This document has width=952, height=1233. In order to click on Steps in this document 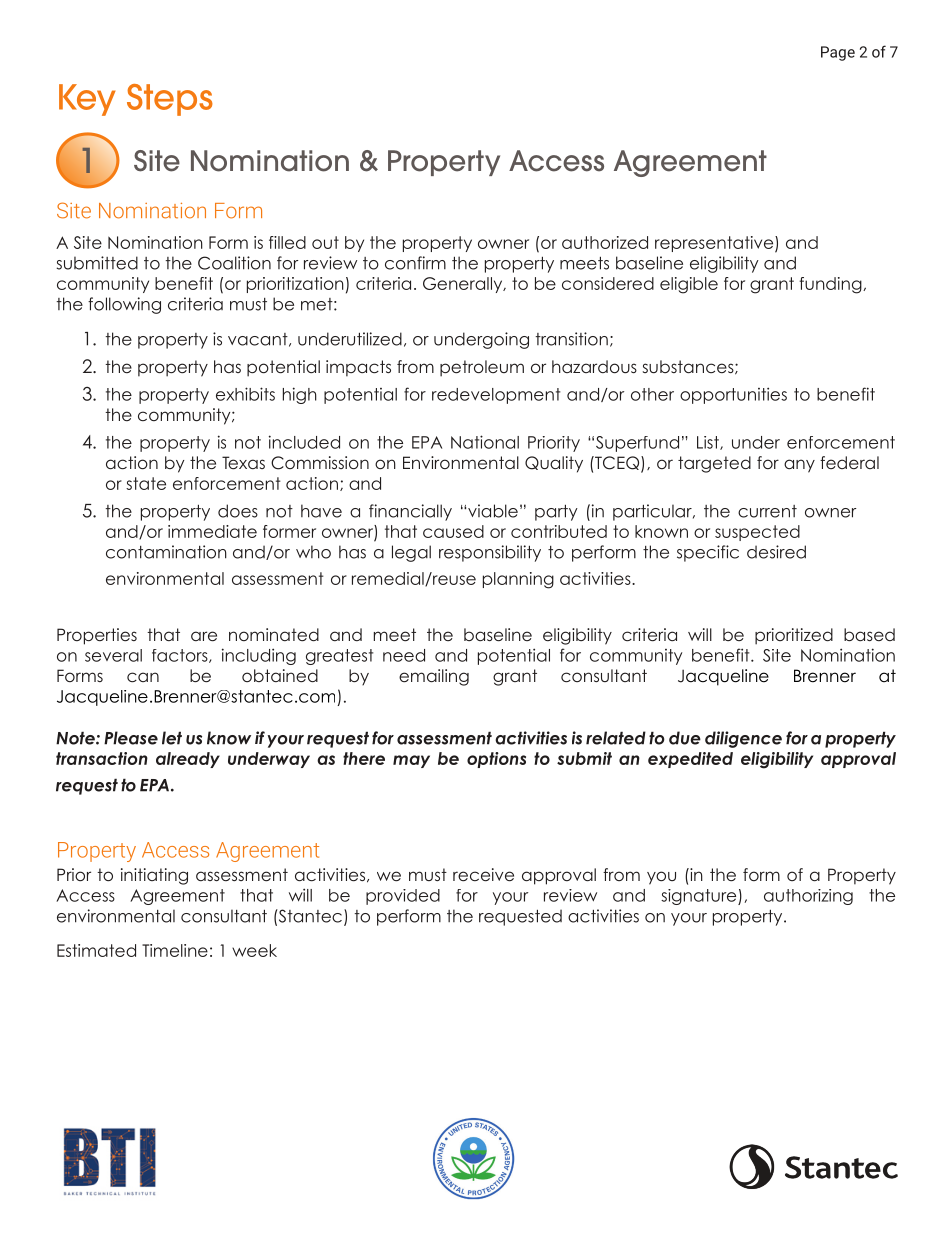, I will do `click(170, 100)`.
